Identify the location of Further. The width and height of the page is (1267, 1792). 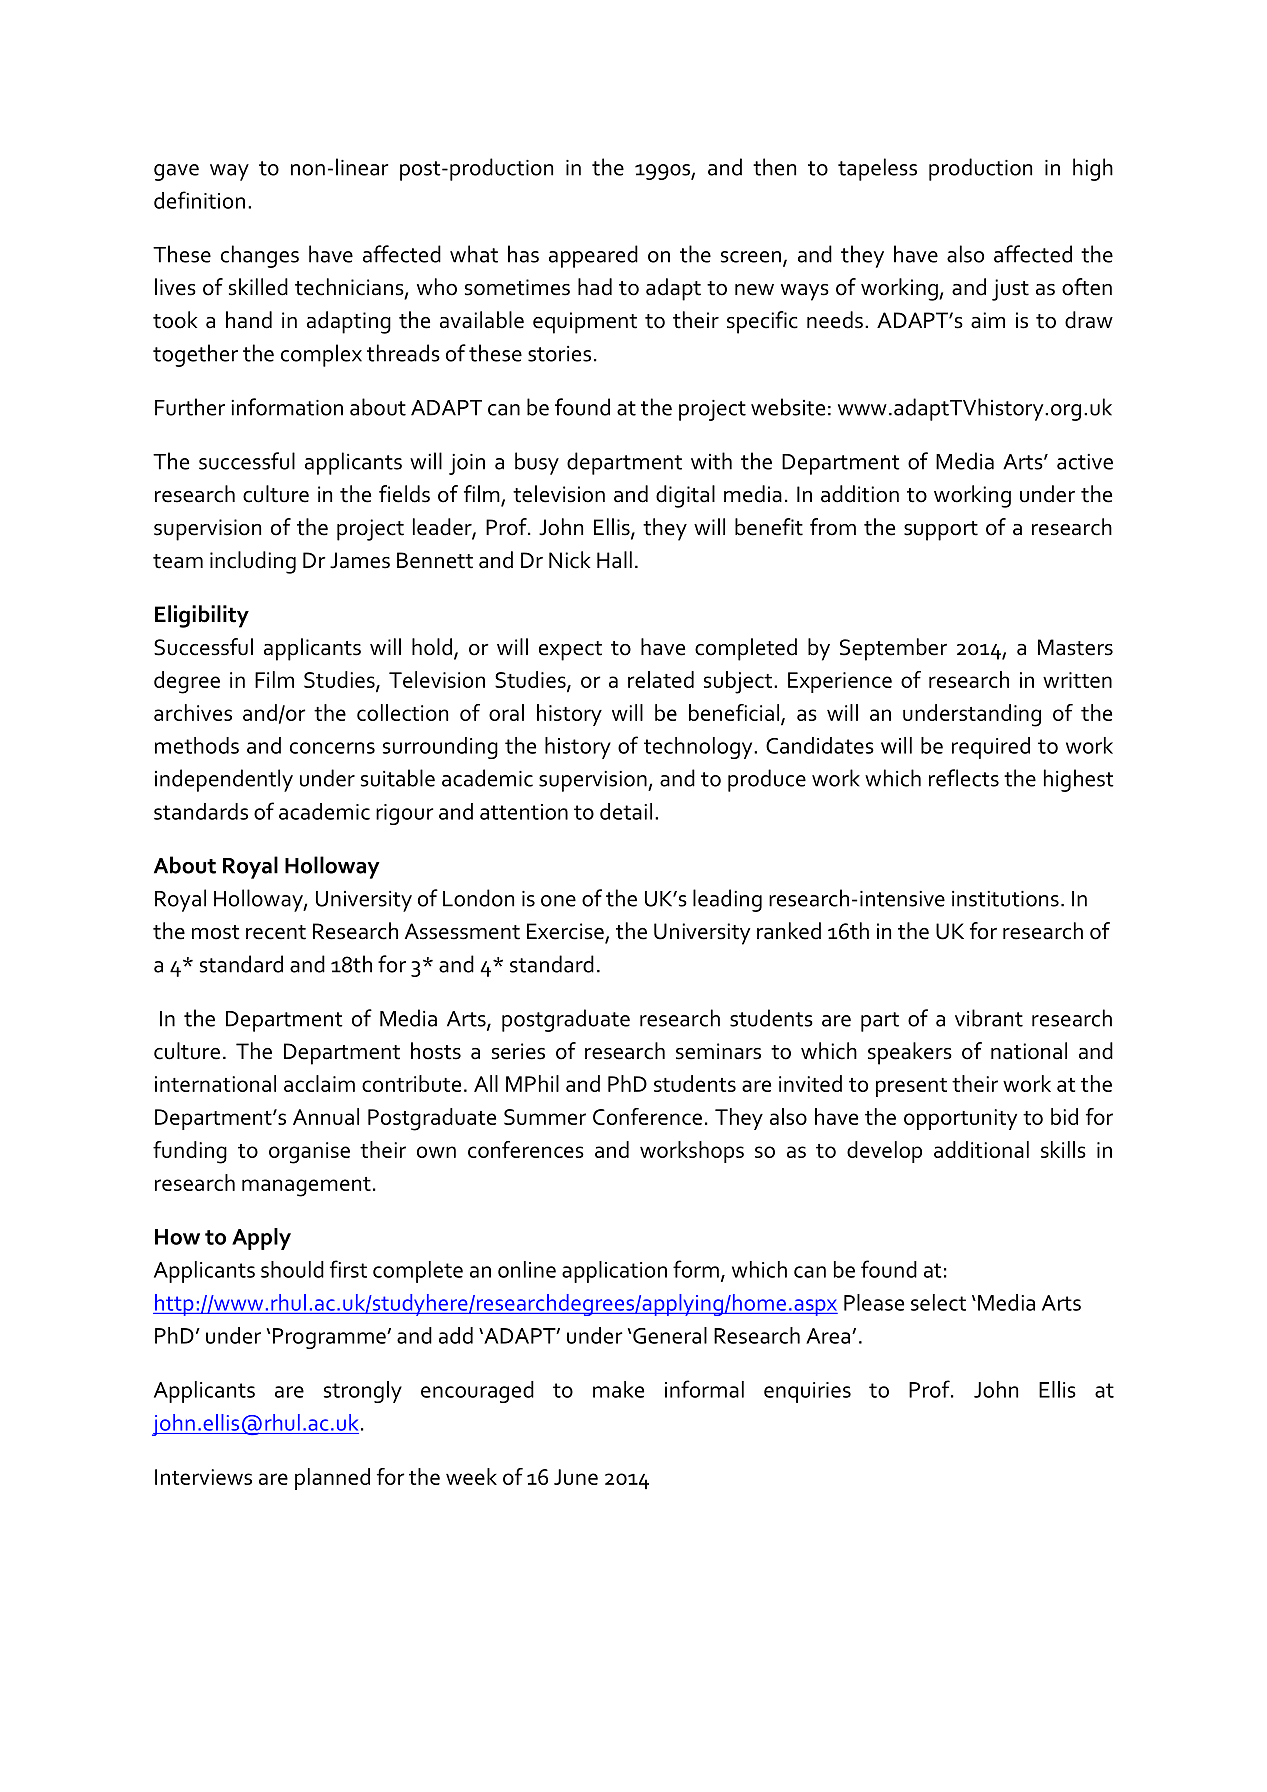
(190, 407).
